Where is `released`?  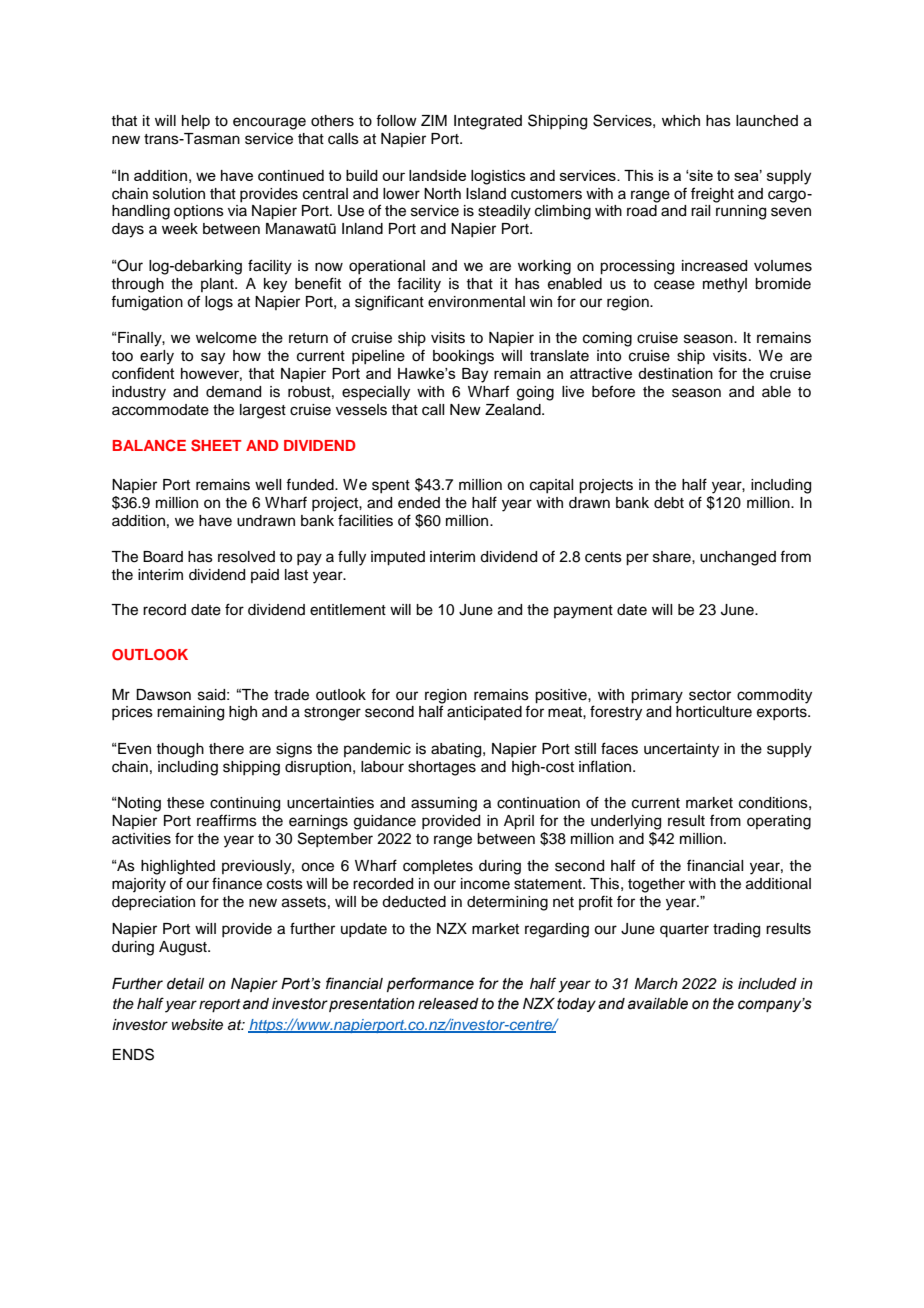
released is located at coordinates (448, 1004).
